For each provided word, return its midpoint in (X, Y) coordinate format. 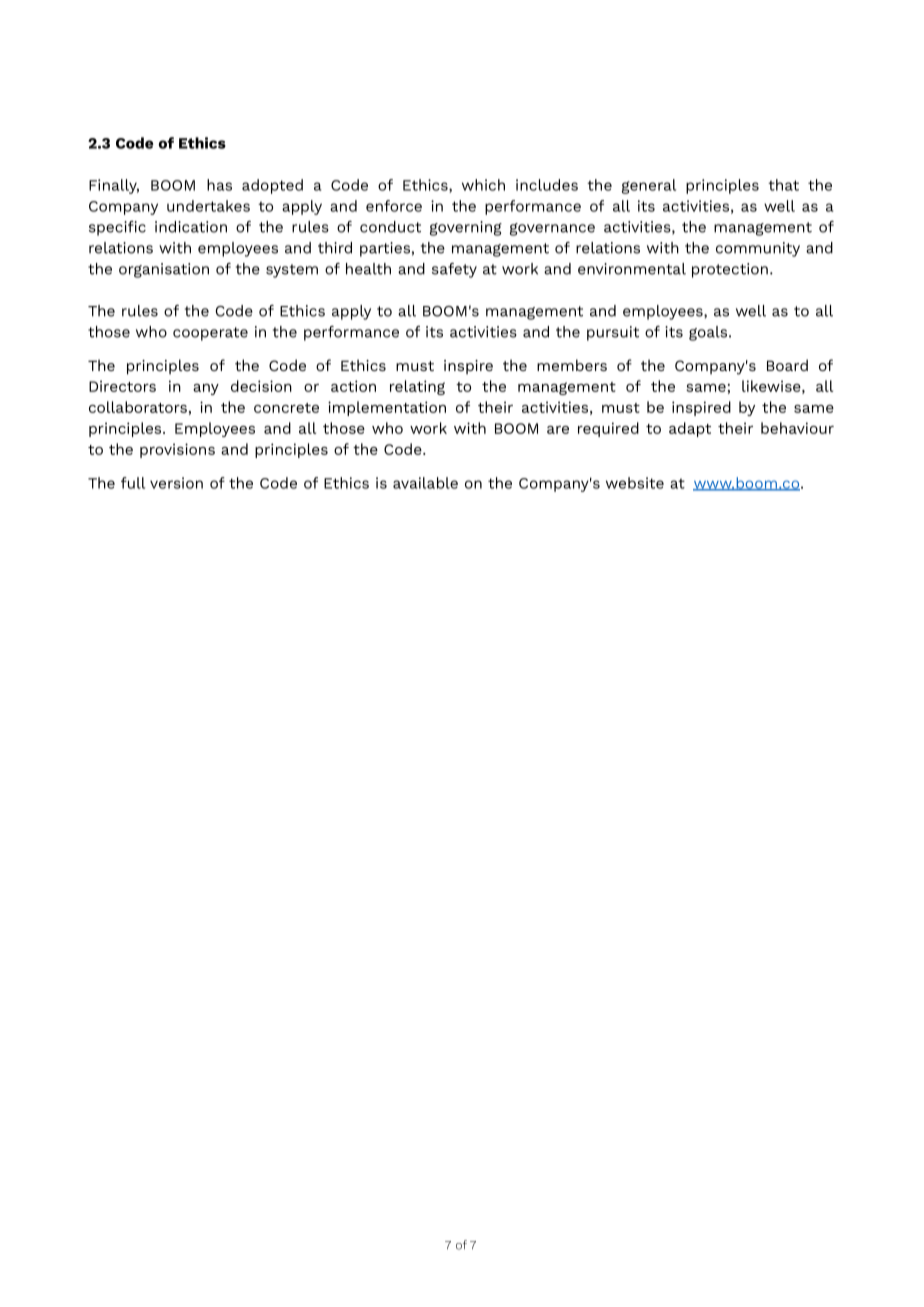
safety (454, 270)
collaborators (138, 407)
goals (709, 333)
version (176, 483)
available (425, 483)
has (219, 185)
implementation (387, 408)
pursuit (613, 333)
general (649, 186)
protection (730, 270)
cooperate (210, 334)
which (483, 185)
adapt (690, 429)
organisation (164, 270)
